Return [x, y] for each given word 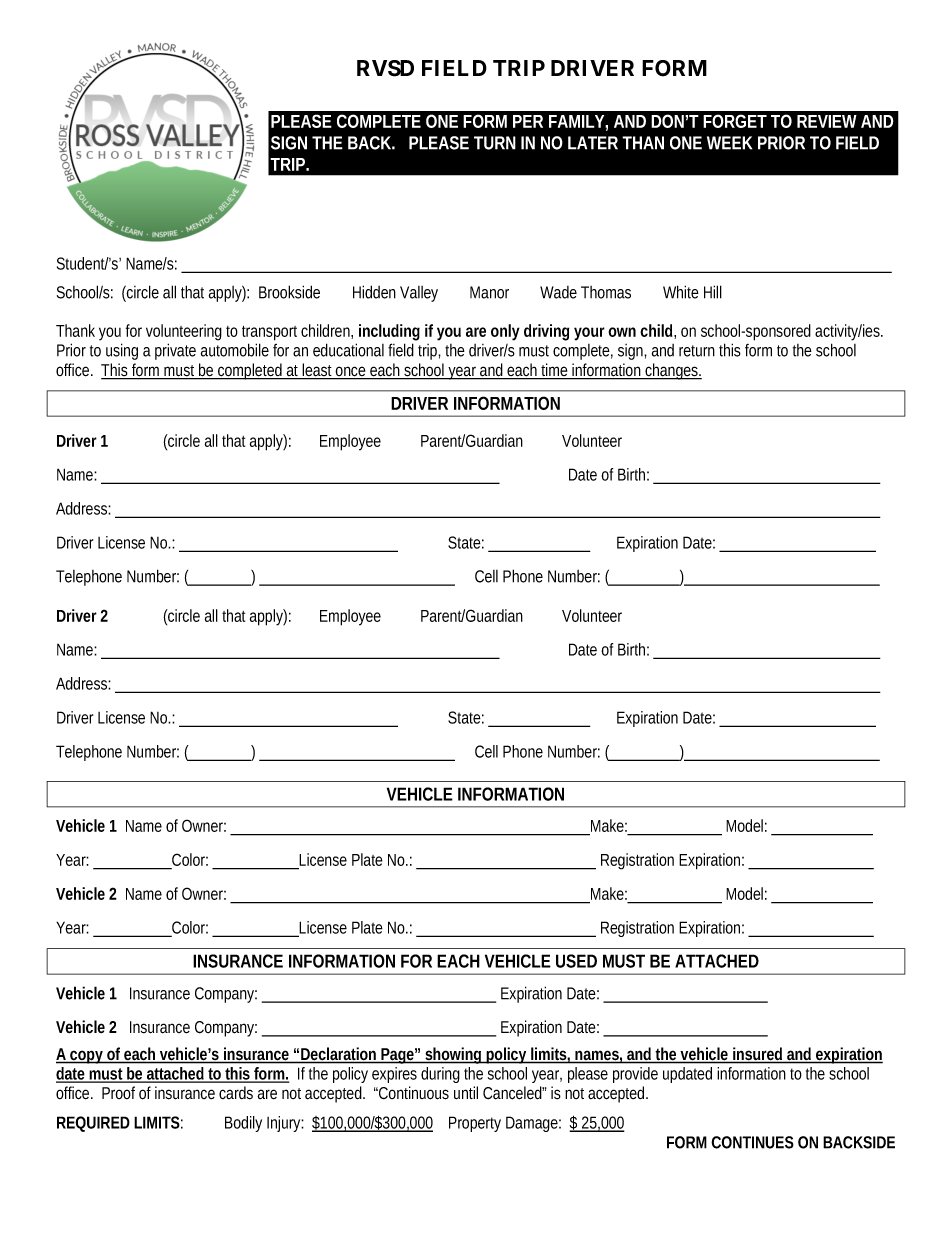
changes [673, 371]
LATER [593, 143]
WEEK [729, 143]
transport [269, 333]
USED [576, 961]
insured [758, 1055]
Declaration [339, 1055]
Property [475, 1124]
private [175, 351]
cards [236, 1093]
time [556, 371]
